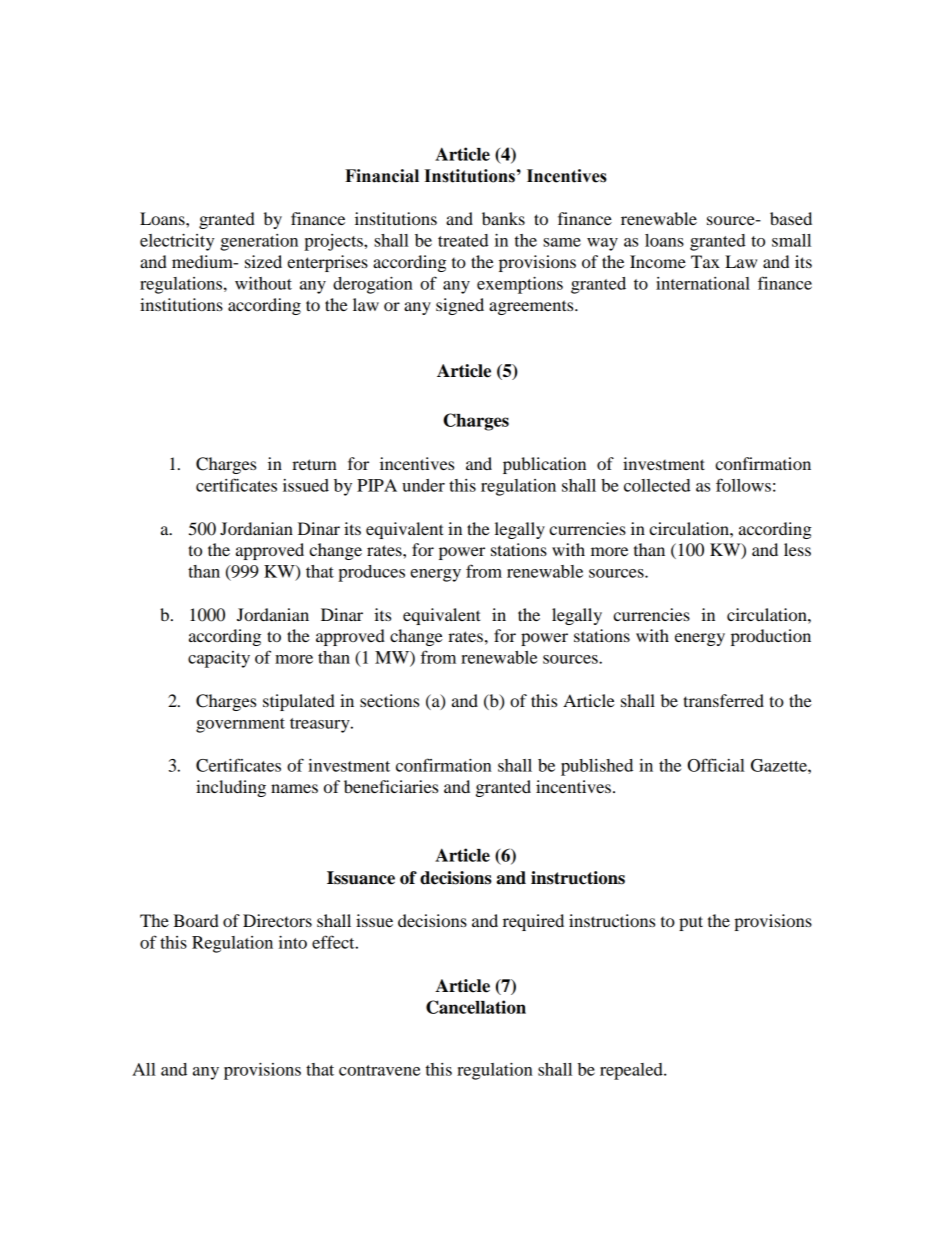  What do you see at coordinates (743, 485) in the screenshot?
I see `follows` at bounding box center [743, 485].
